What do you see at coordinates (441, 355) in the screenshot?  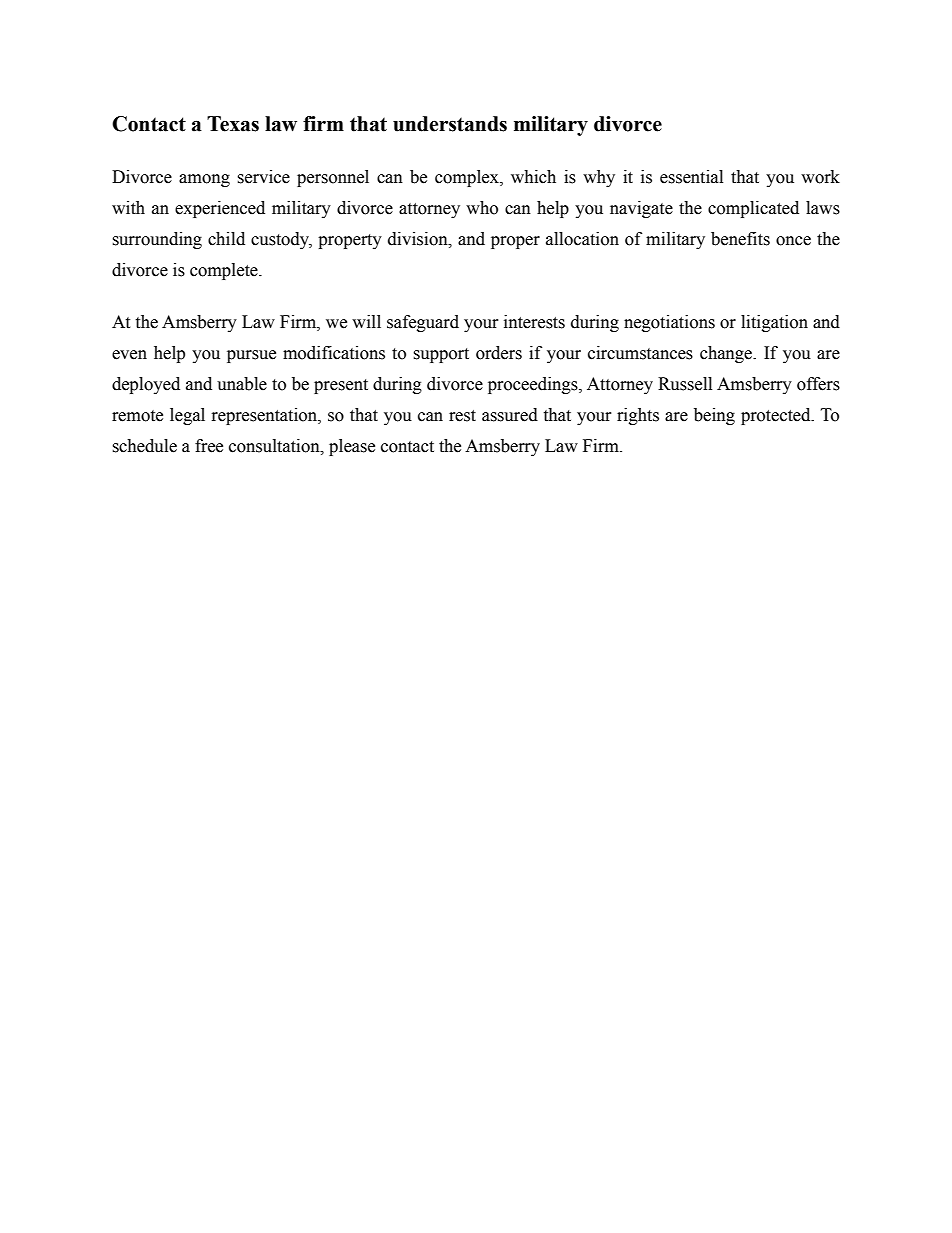 I see `support` at bounding box center [441, 355].
